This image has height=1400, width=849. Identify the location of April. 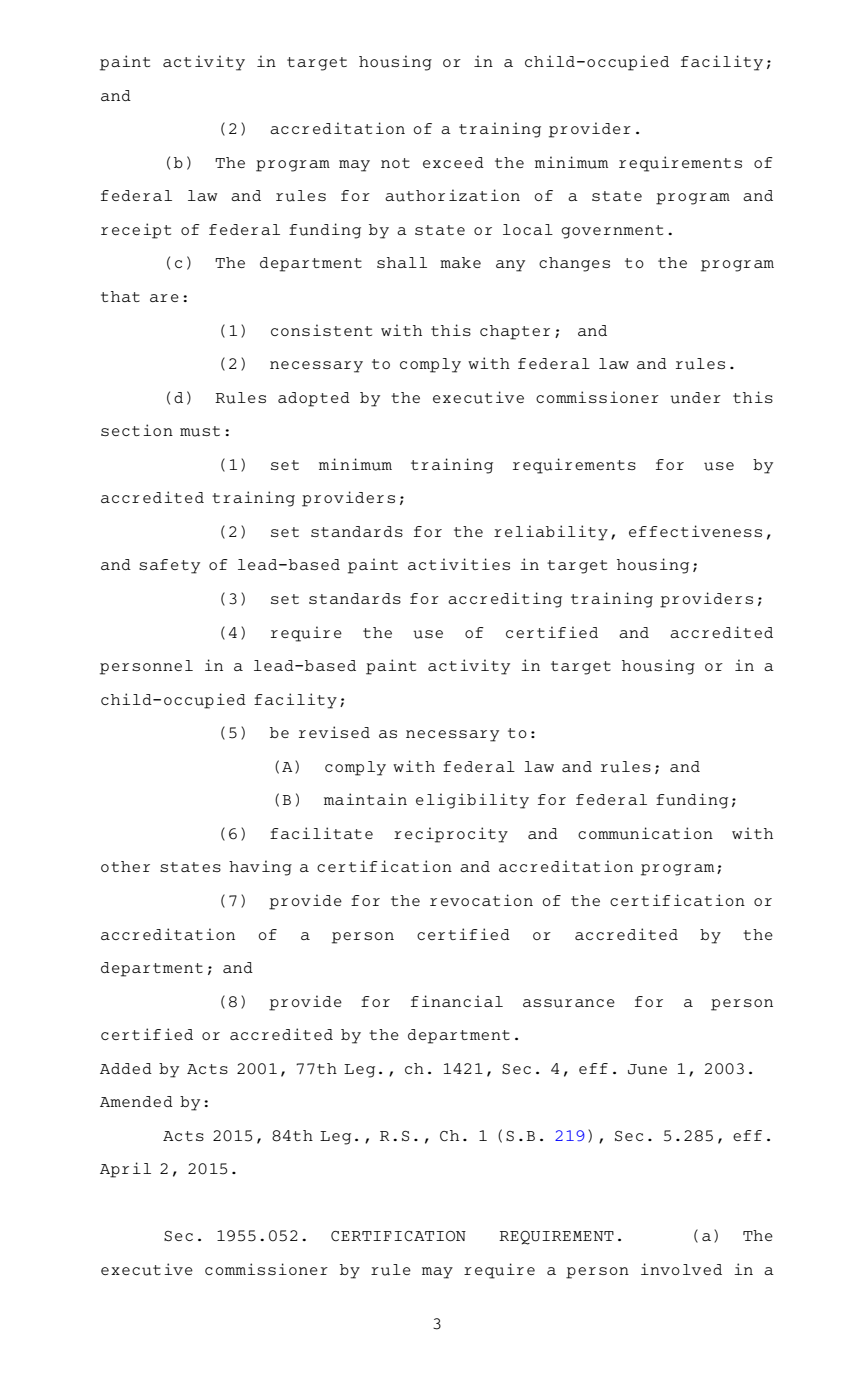
(125, 1170).
